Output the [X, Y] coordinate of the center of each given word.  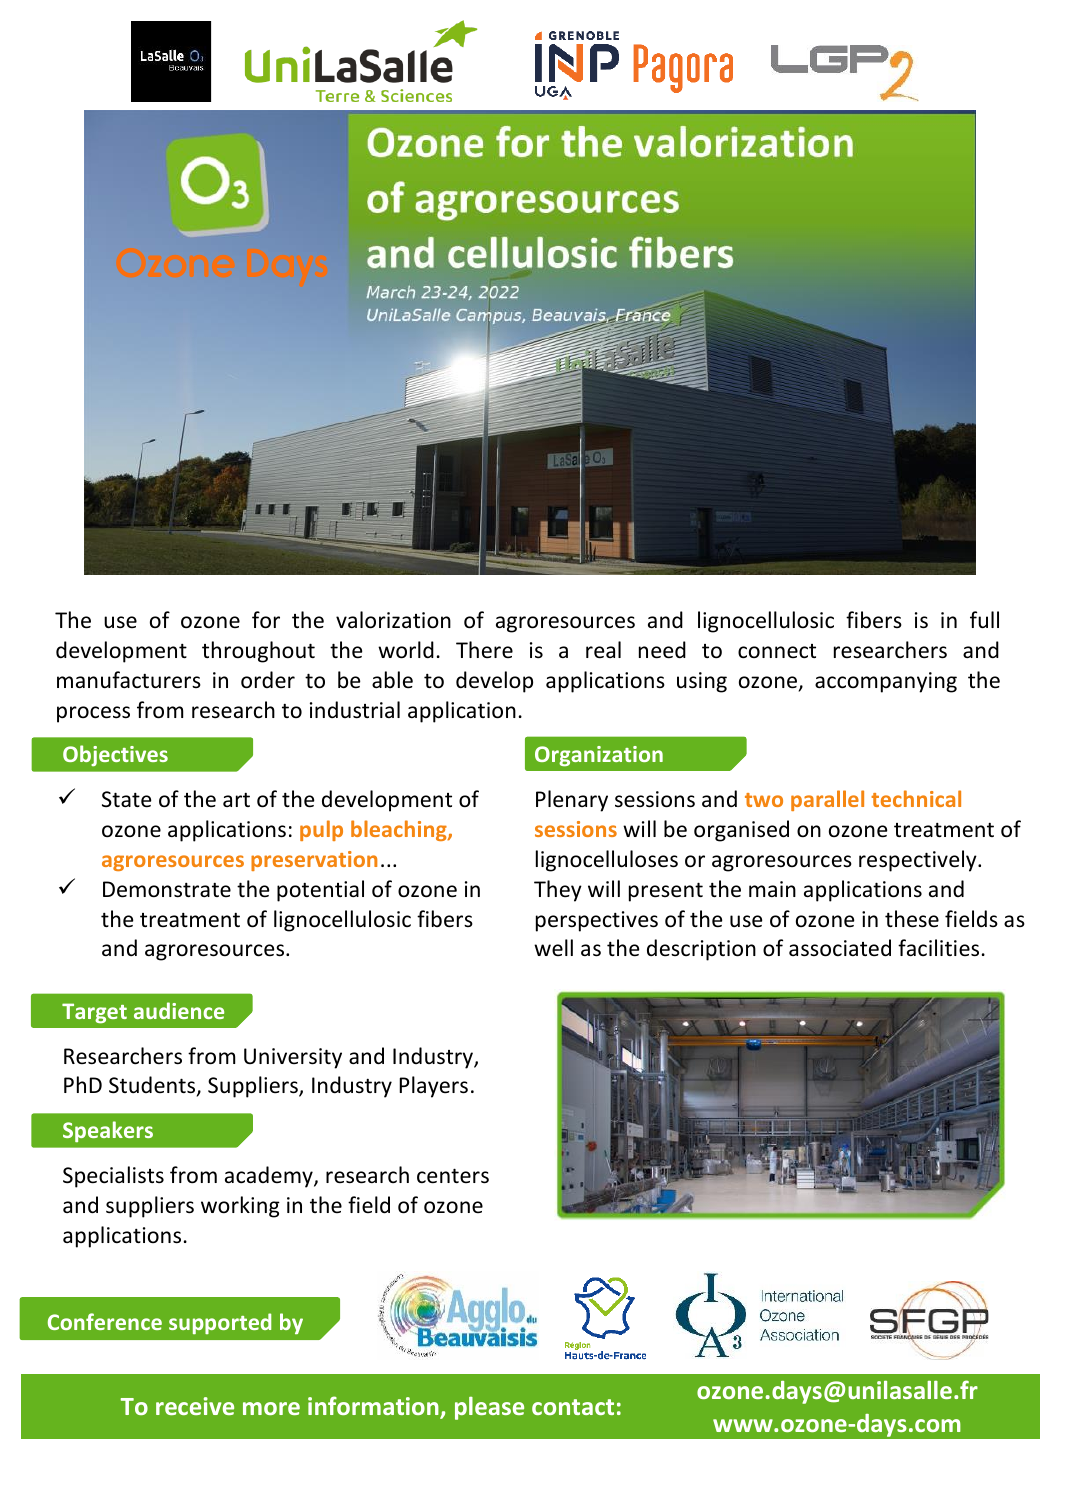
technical [916, 798]
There [484, 650]
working [240, 1207]
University [293, 1058]
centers [453, 1176]
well [553, 947]
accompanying [886, 682]
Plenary [572, 801]
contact [573, 1407]
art [236, 800]
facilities [938, 948]
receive [195, 1406]
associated [840, 948]
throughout [258, 652]
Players [433, 1087]
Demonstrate [167, 889]
